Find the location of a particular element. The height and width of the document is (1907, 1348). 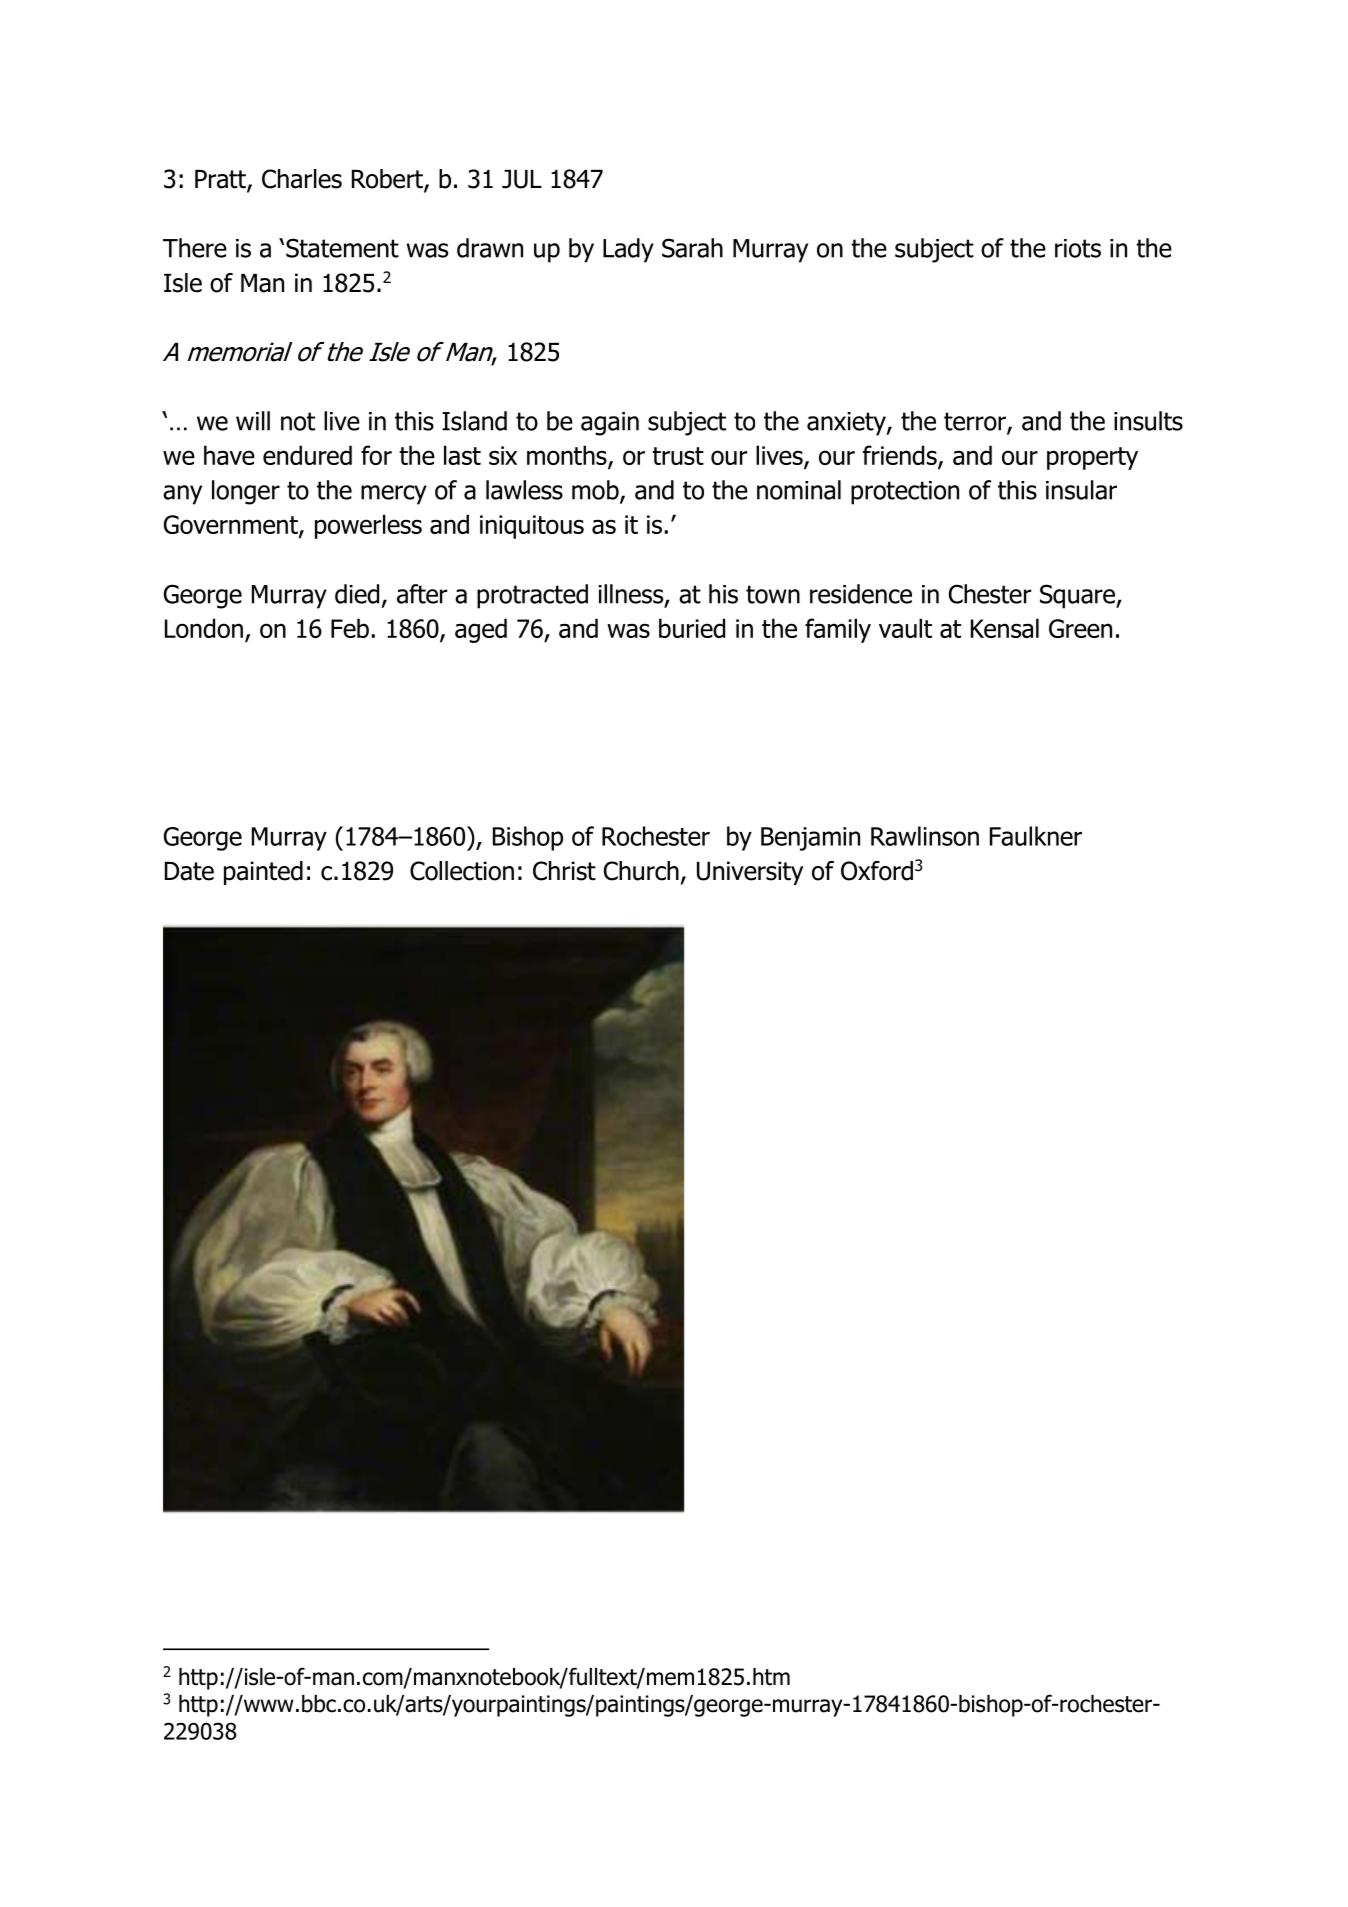

mob is located at coordinates (596, 491).
